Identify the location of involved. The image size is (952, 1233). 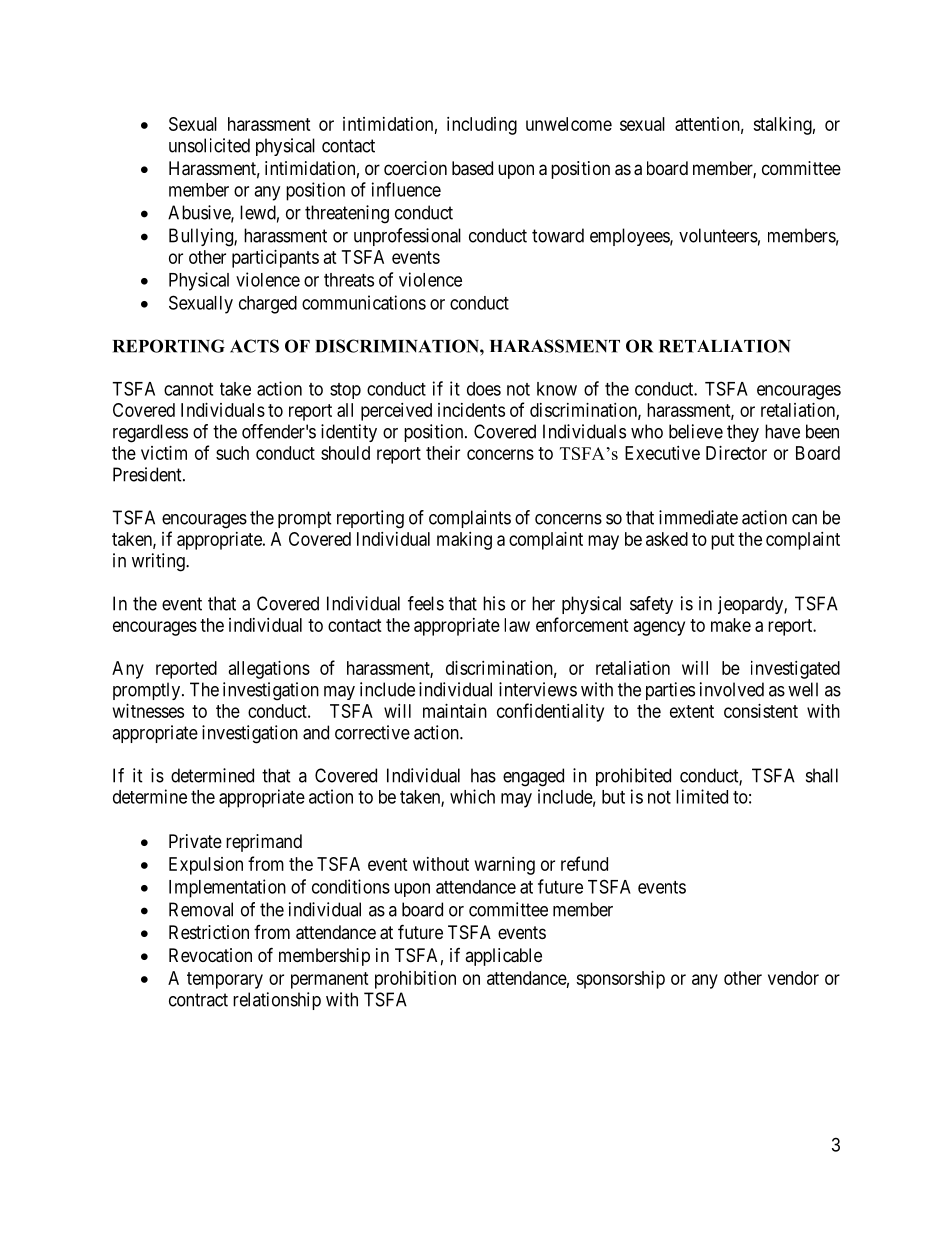
(732, 689).
